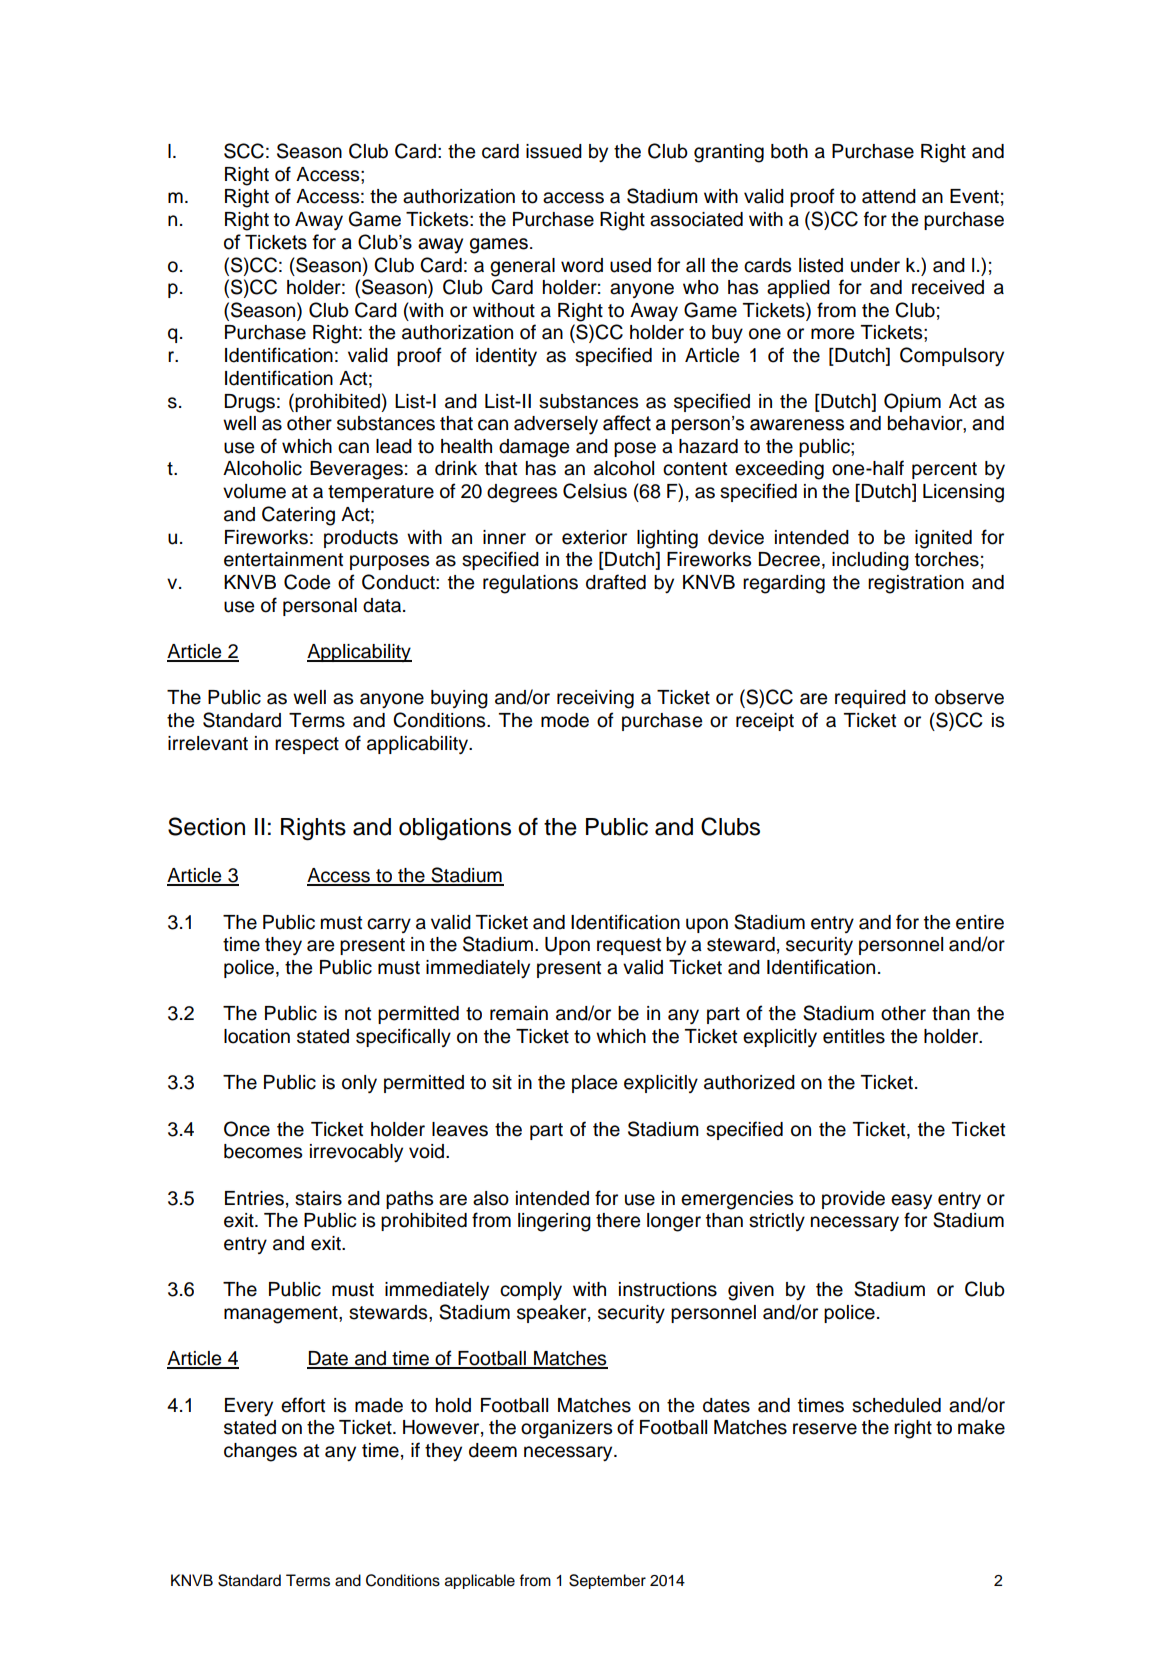 This document has width=1173, height=1659. Describe the element at coordinates (889, 196) in the document. I see `attend` at that location.
